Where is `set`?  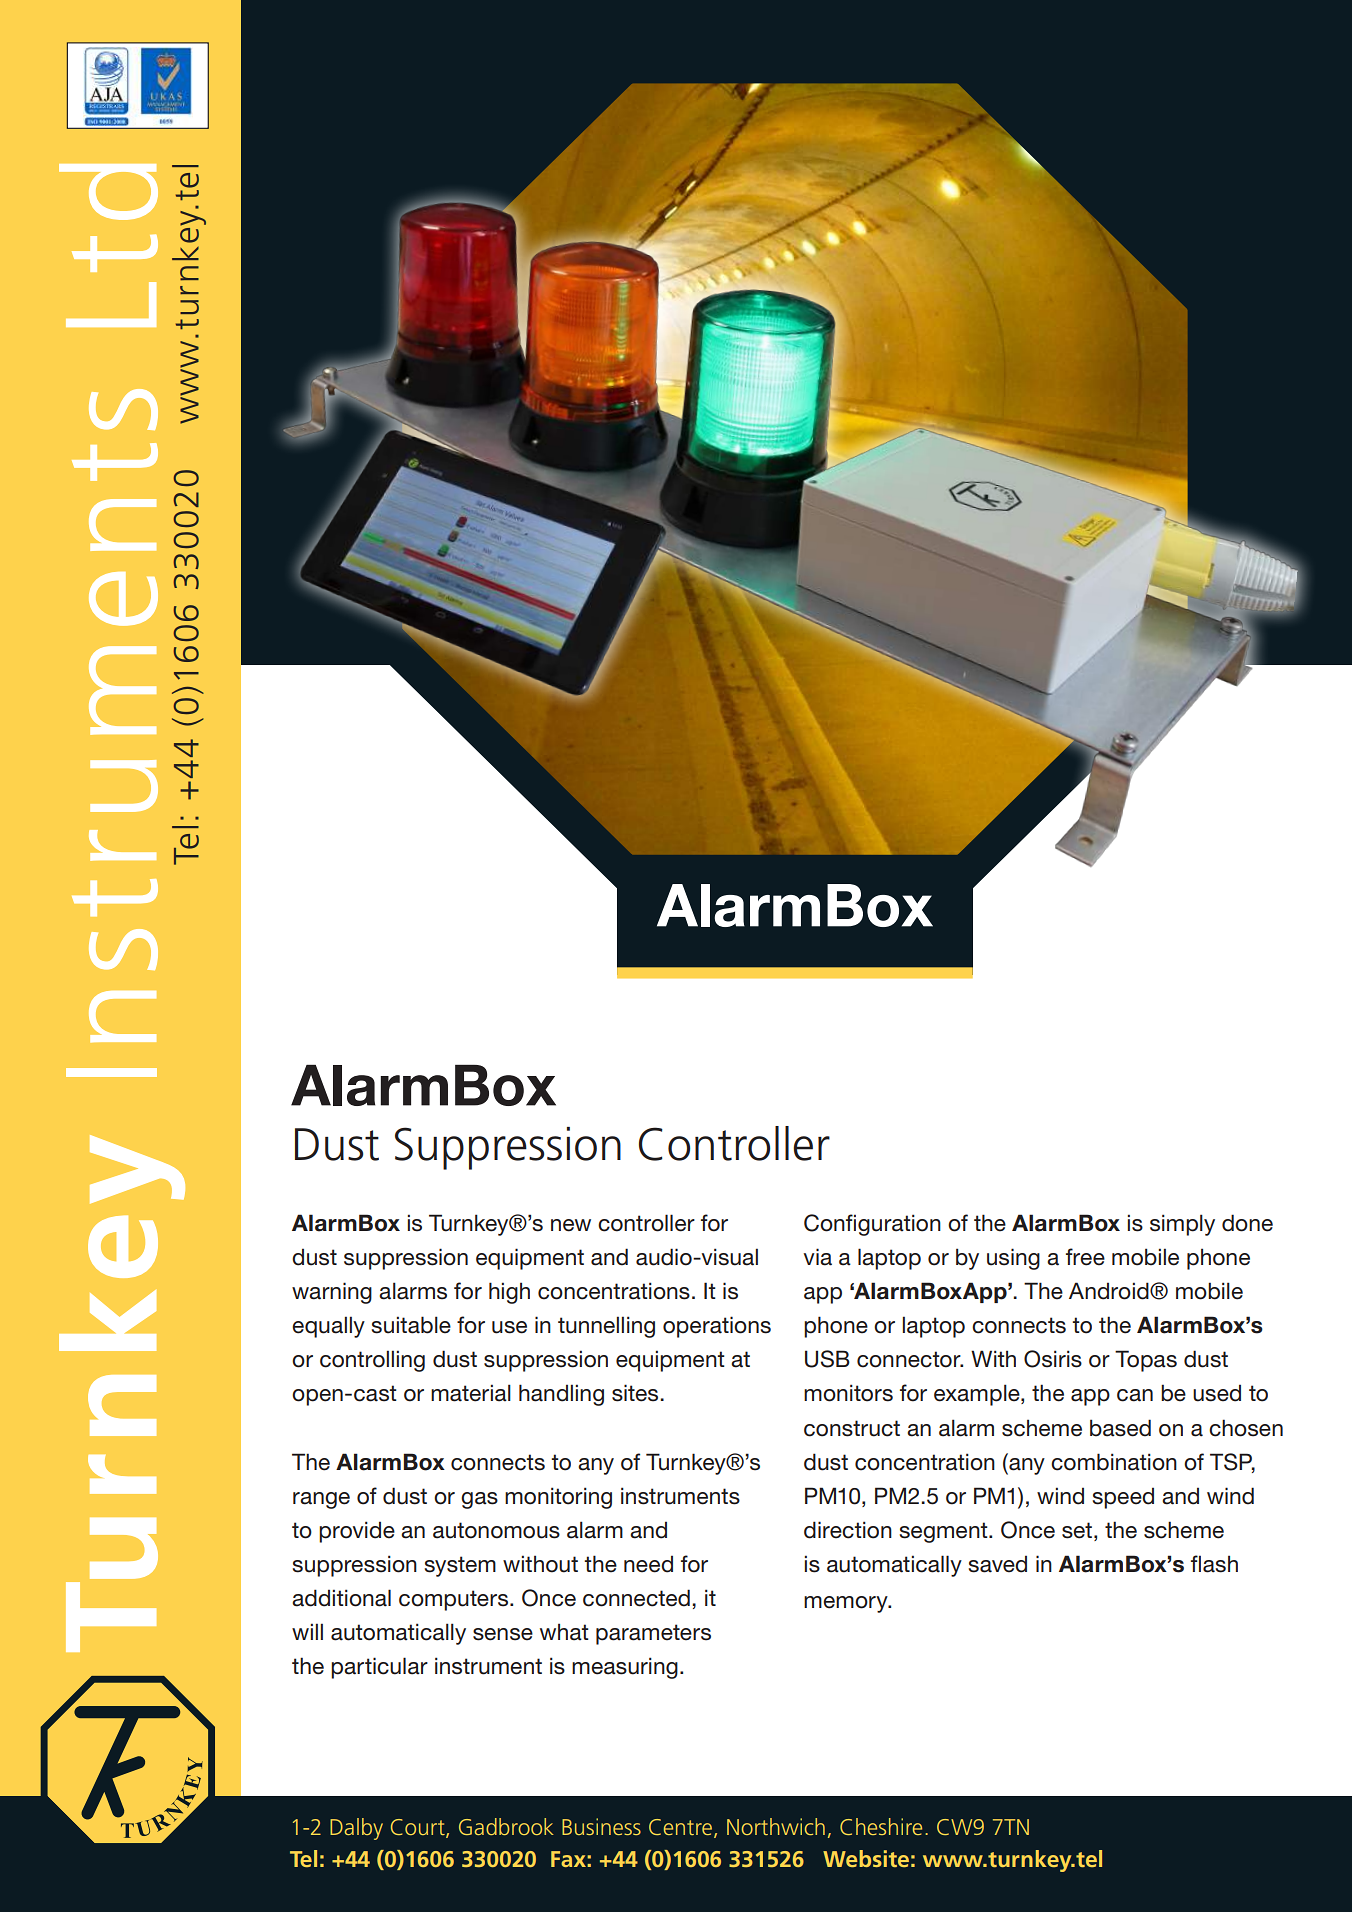
set is located at coordinates (1078, 1530).
